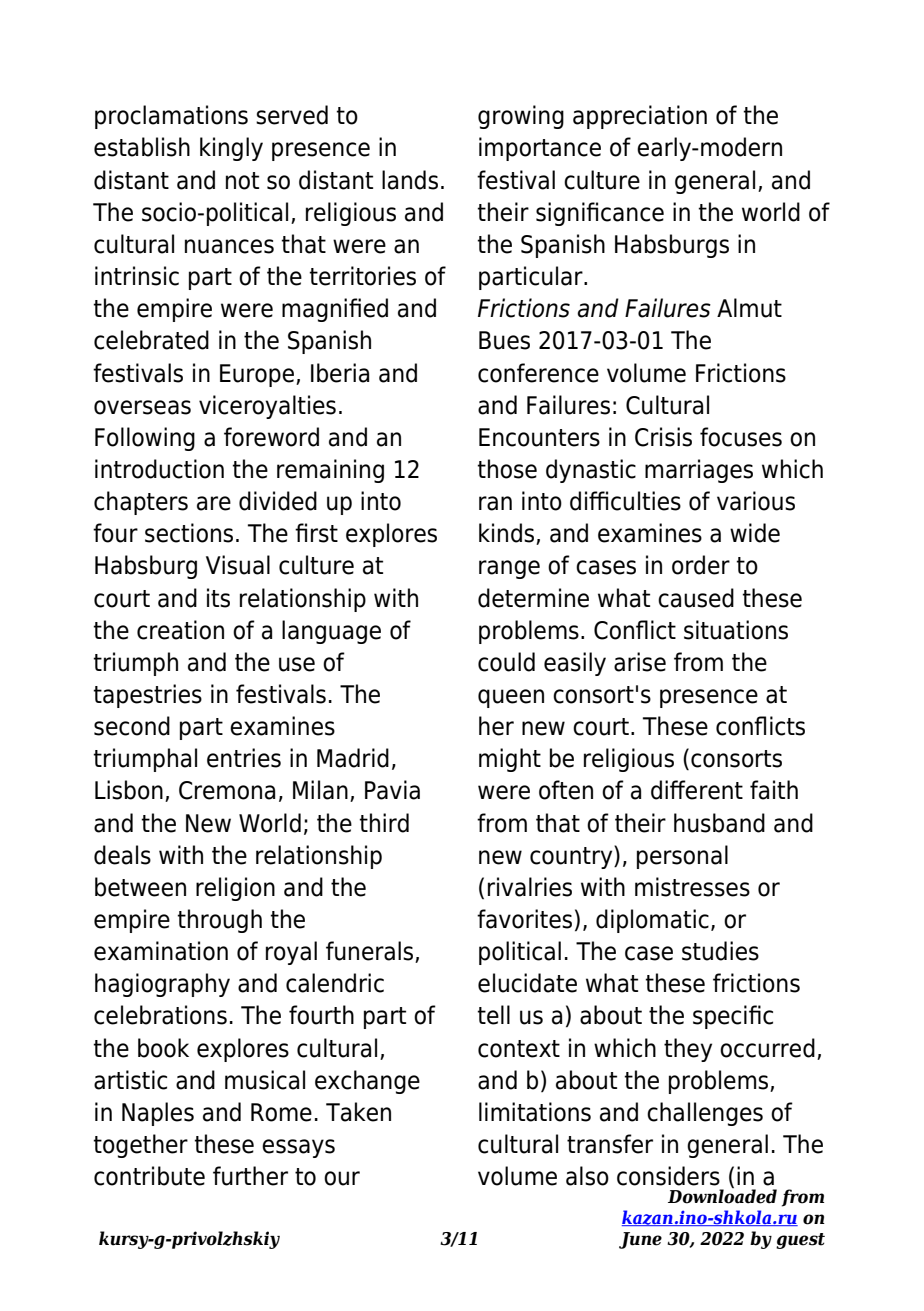 The width and height of the page is (924, 1311). Describe the element at coordinates (235, 889) in the page. I see `religion` at that location.
